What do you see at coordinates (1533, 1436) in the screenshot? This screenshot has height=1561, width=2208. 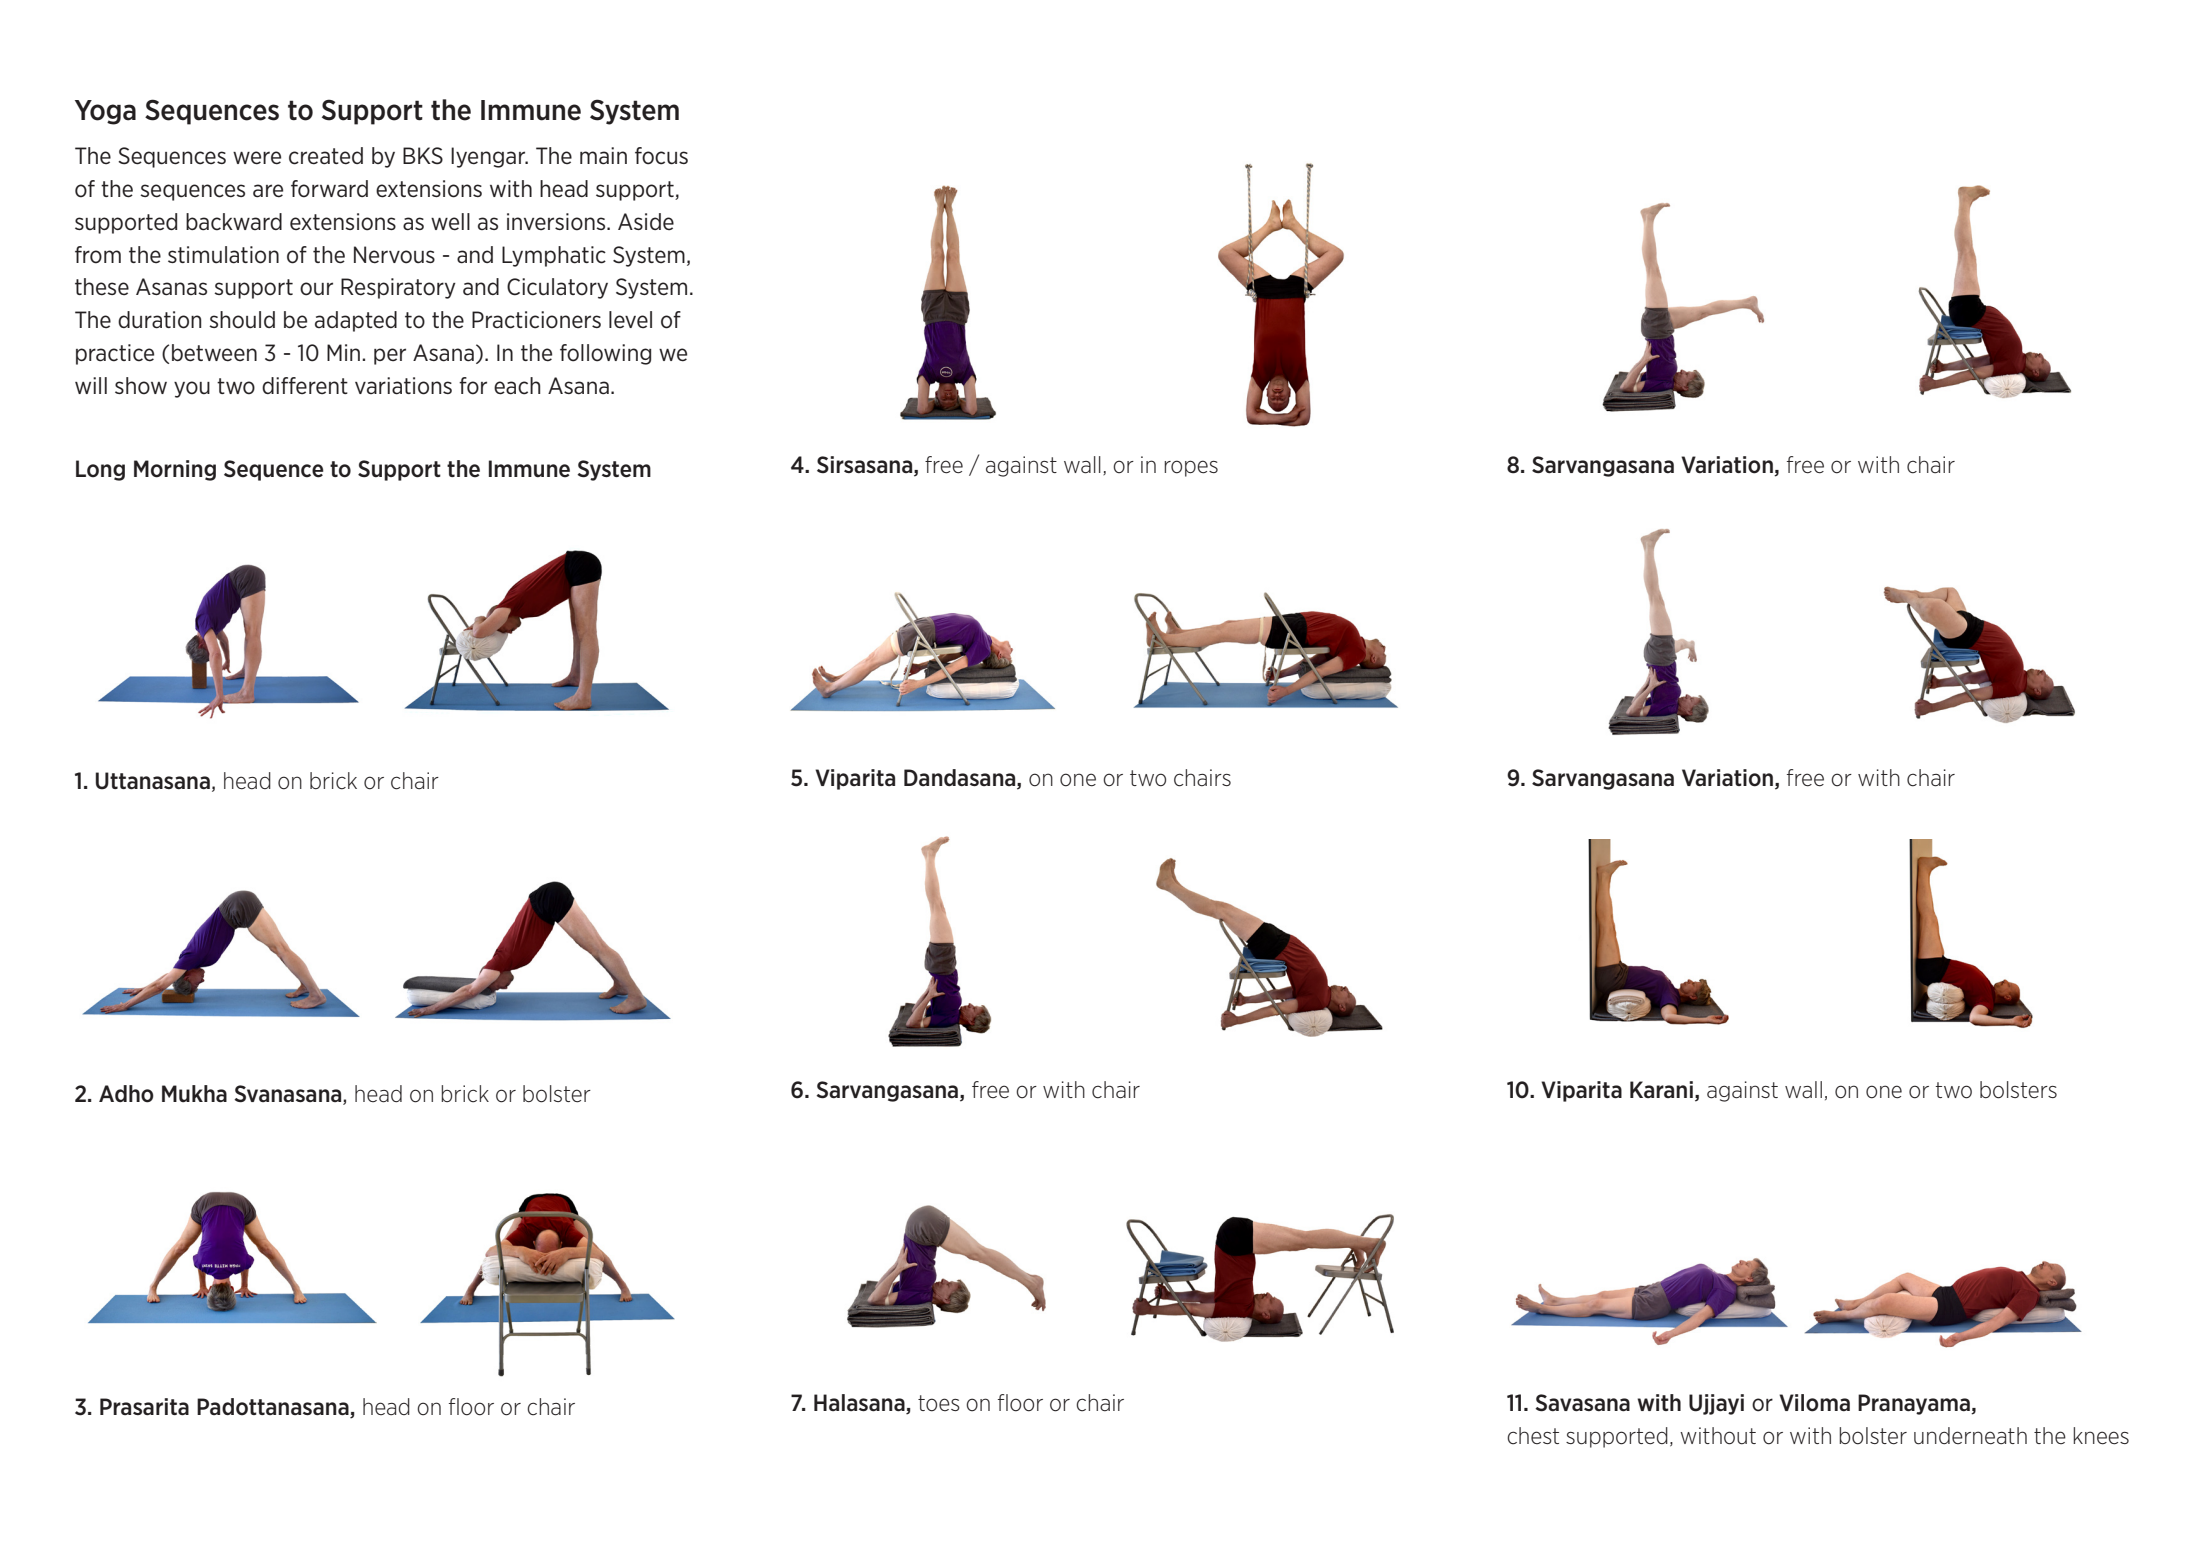 I see `chest` at bounding box center [1533, 1436].
